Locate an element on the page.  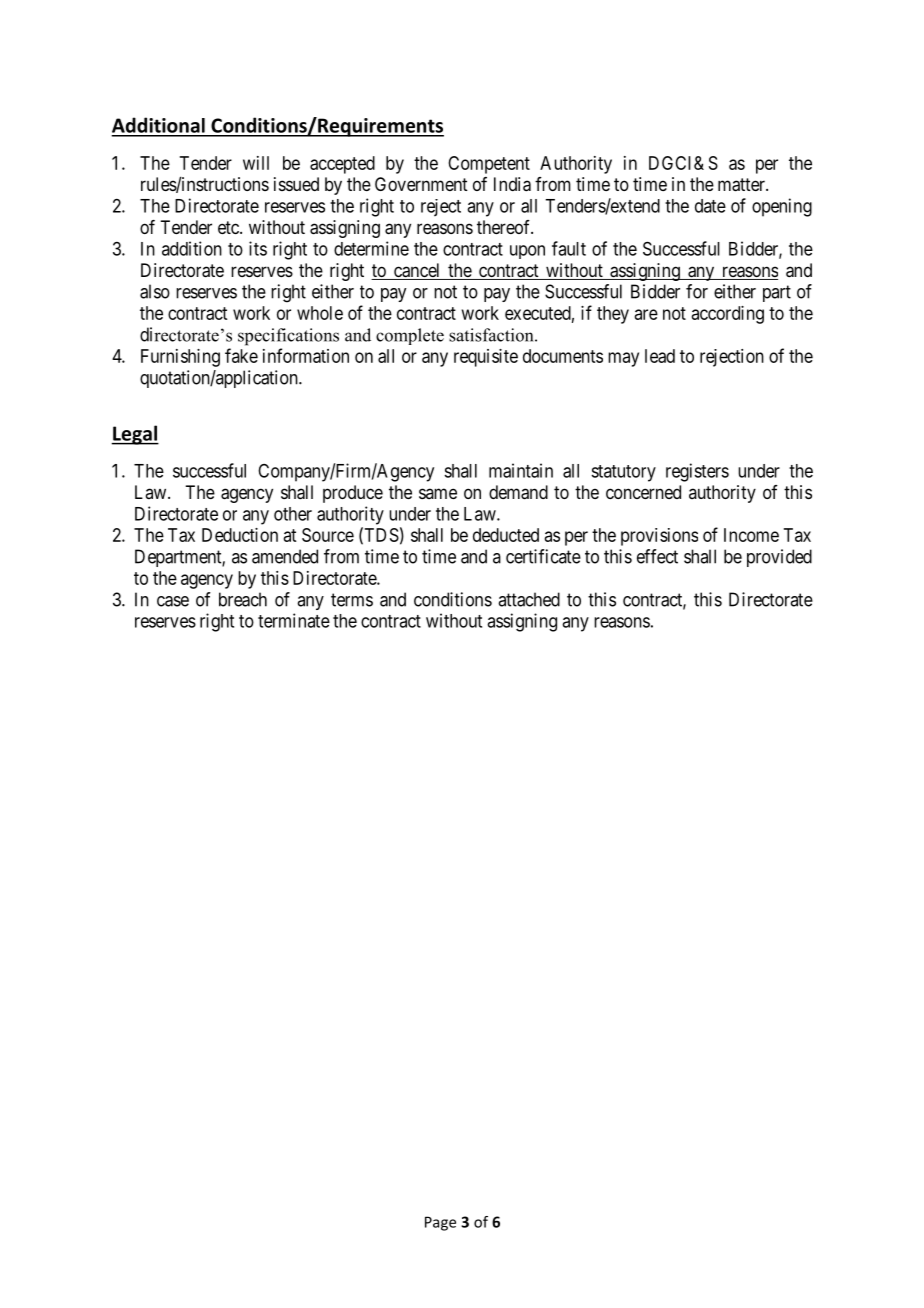
effect is located at coordinates (657, 556).
